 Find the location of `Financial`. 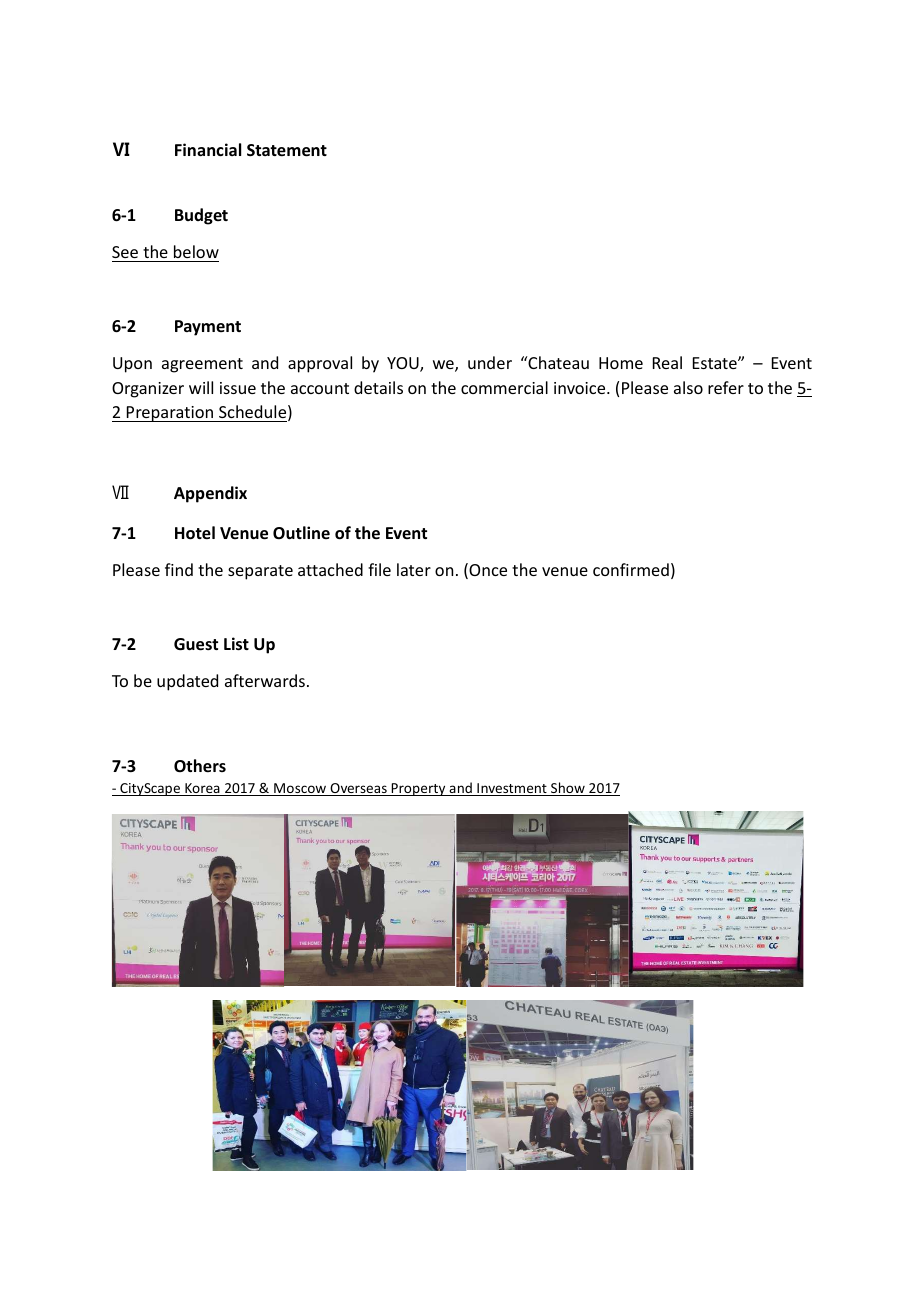

Financial is located at coordinates (208, 149).
